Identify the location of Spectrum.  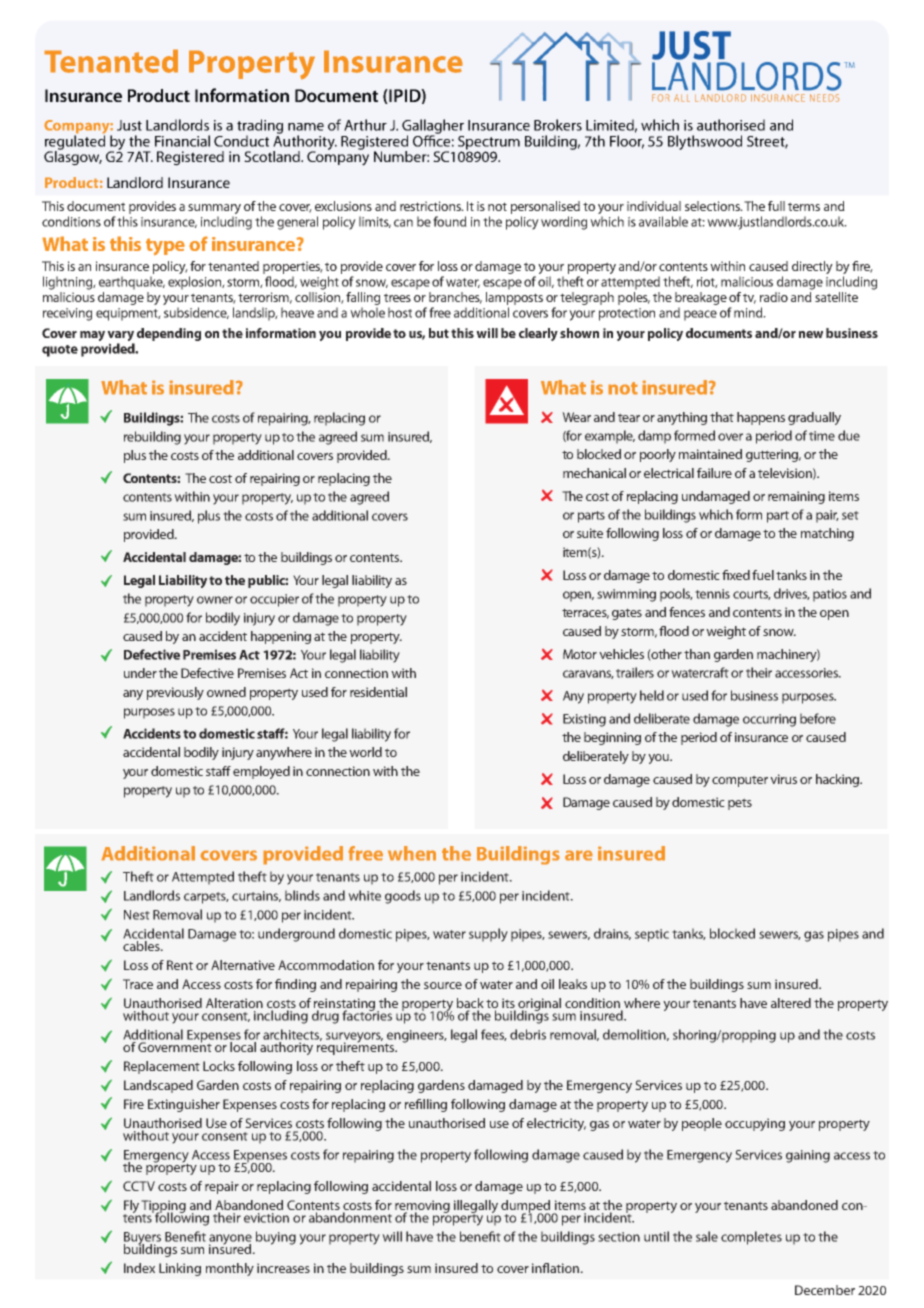
(489, 144).
